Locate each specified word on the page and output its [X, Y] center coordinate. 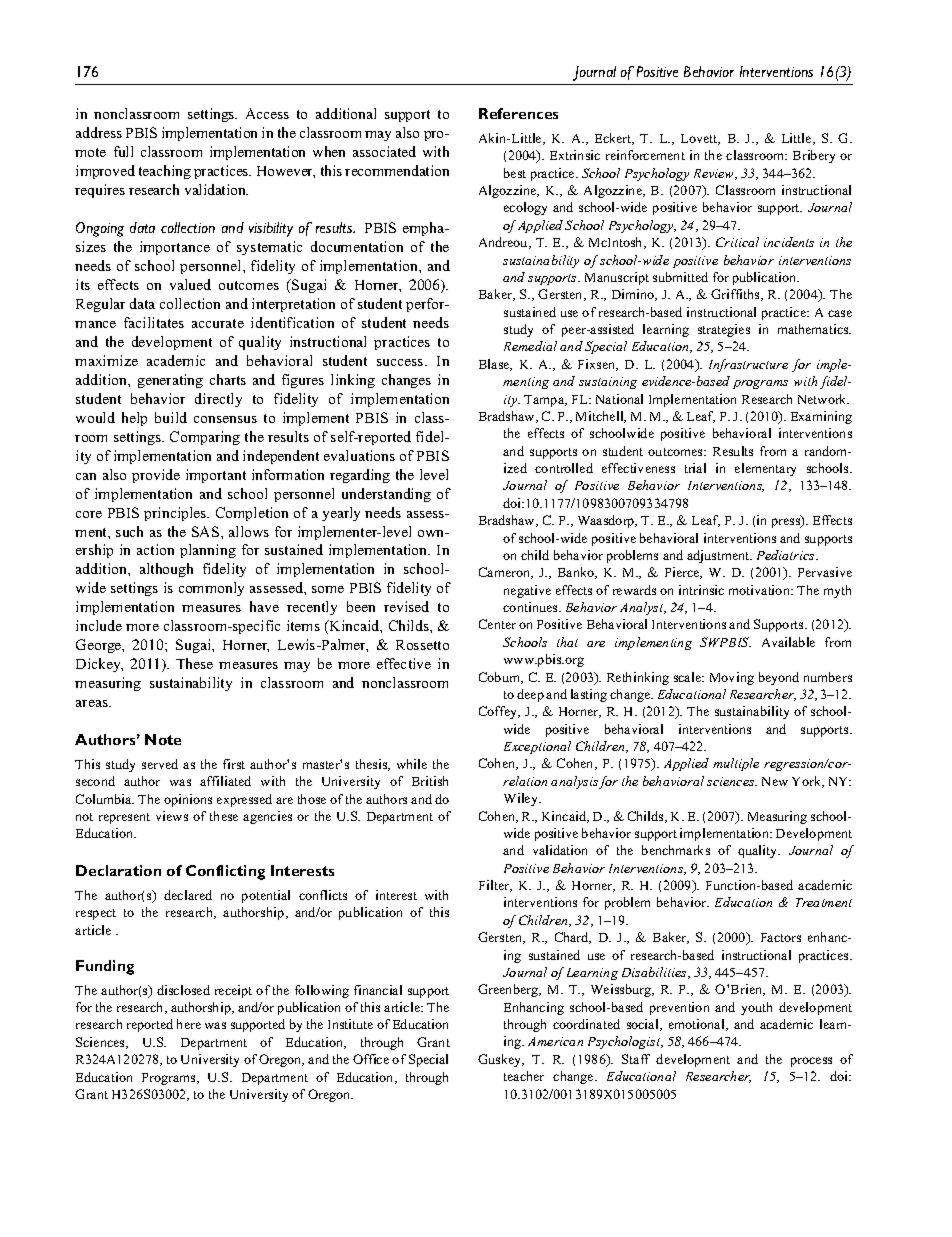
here [189, 1024]
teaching [165, 172]
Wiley [522, 799]
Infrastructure [748, 365]
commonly [211, 589]
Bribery [814, 156]
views [172, 816]
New [775, 781]
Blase [495, 365]
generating [170, 381]
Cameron [506, 573]
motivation [761, 590]
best [515, 173]
